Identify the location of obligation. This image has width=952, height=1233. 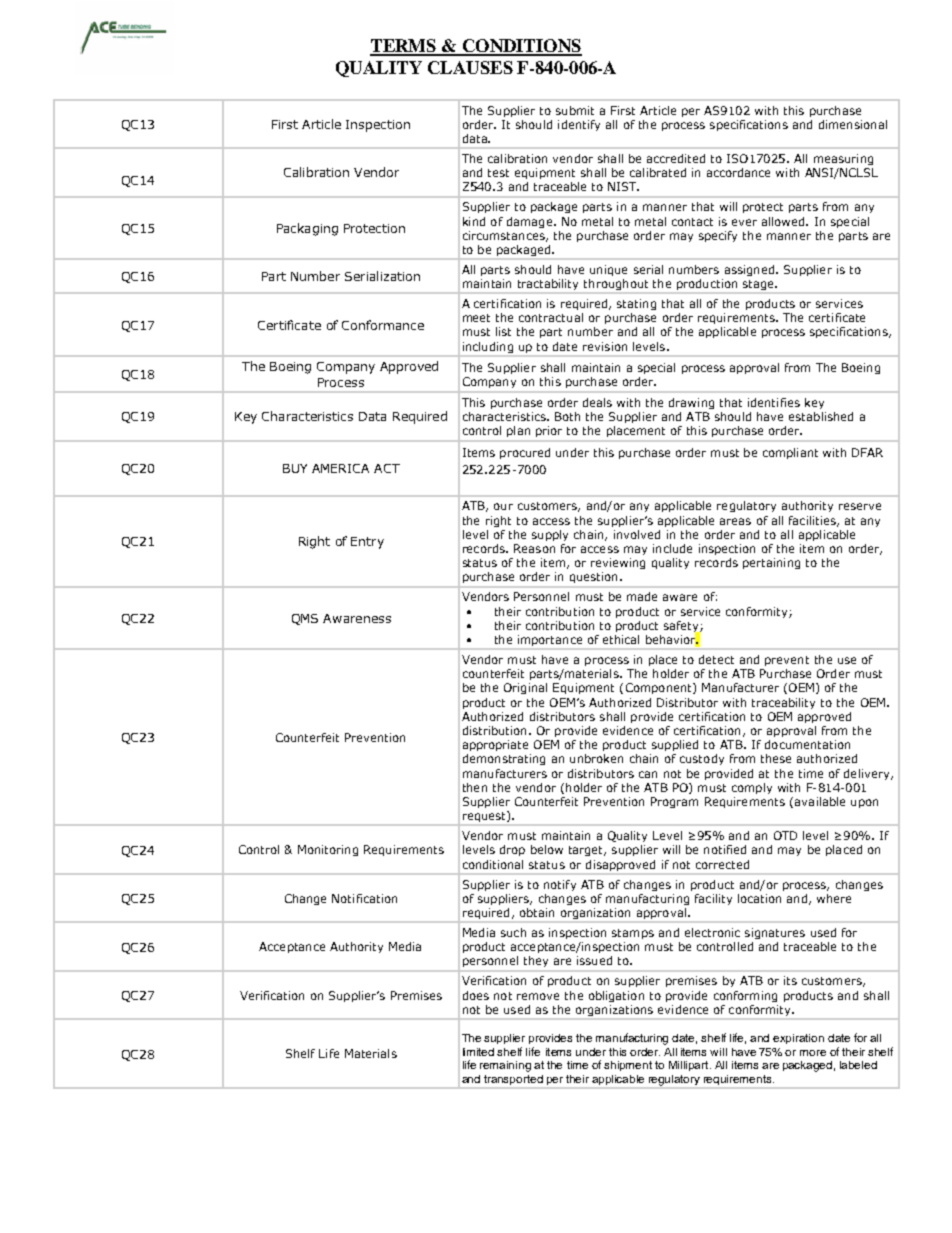
(616, 996).
